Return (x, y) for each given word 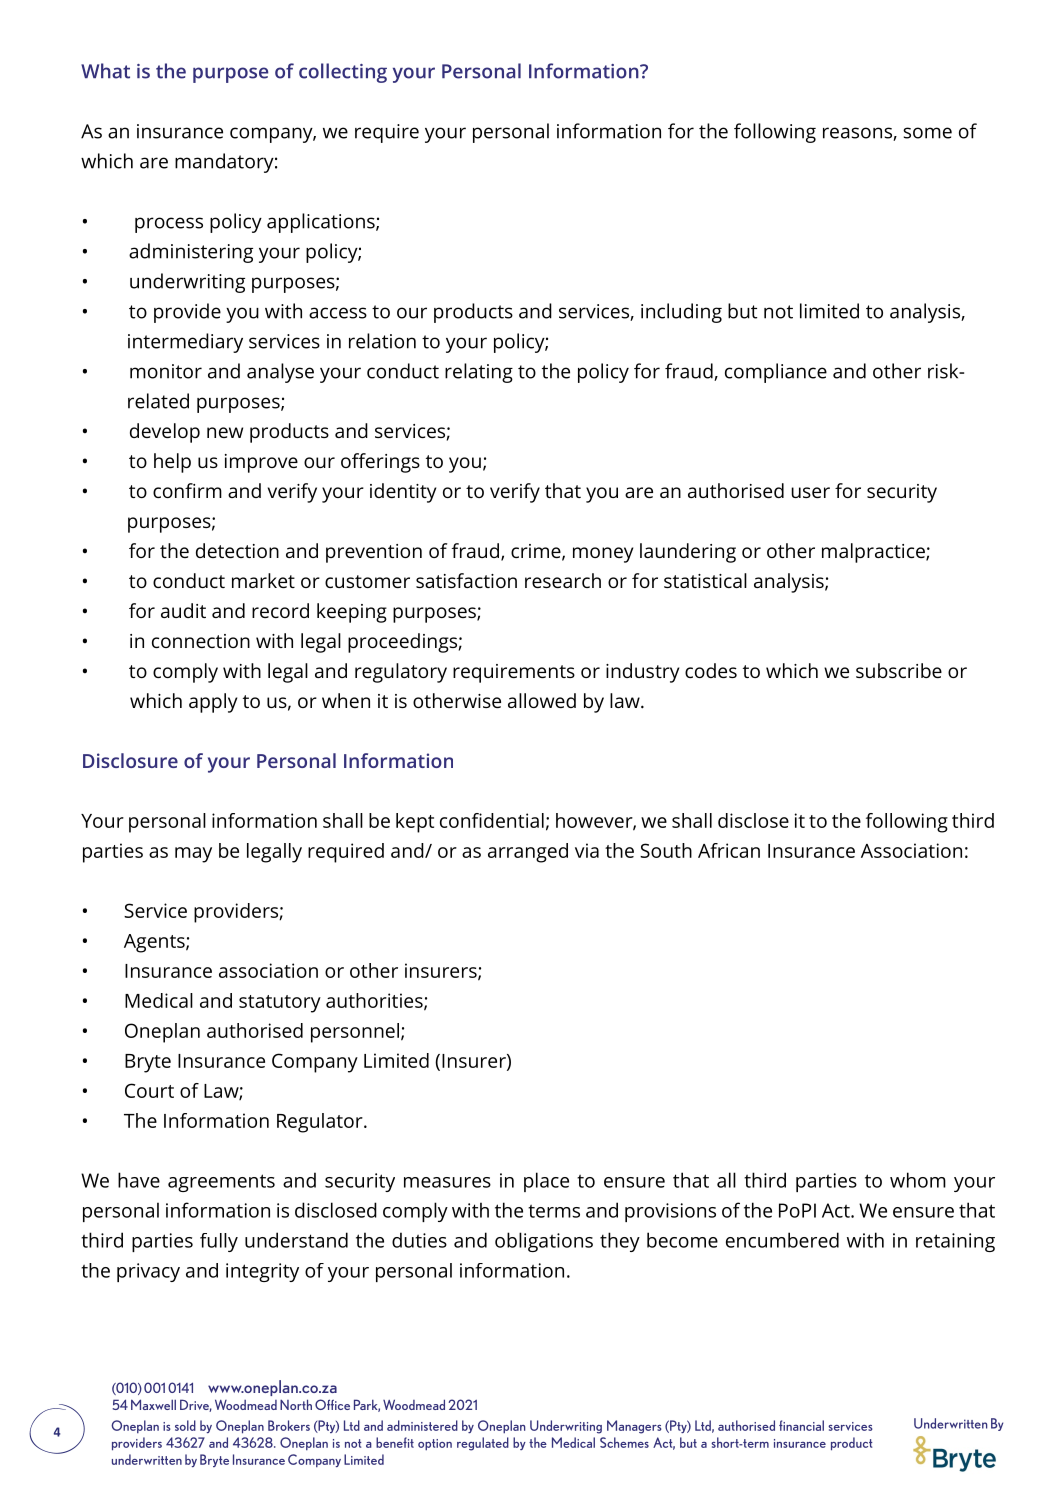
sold (185, 1425)
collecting (343, 73)
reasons (858, 134)
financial (801, 1425)
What (105, 71)
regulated (483, 1444)
